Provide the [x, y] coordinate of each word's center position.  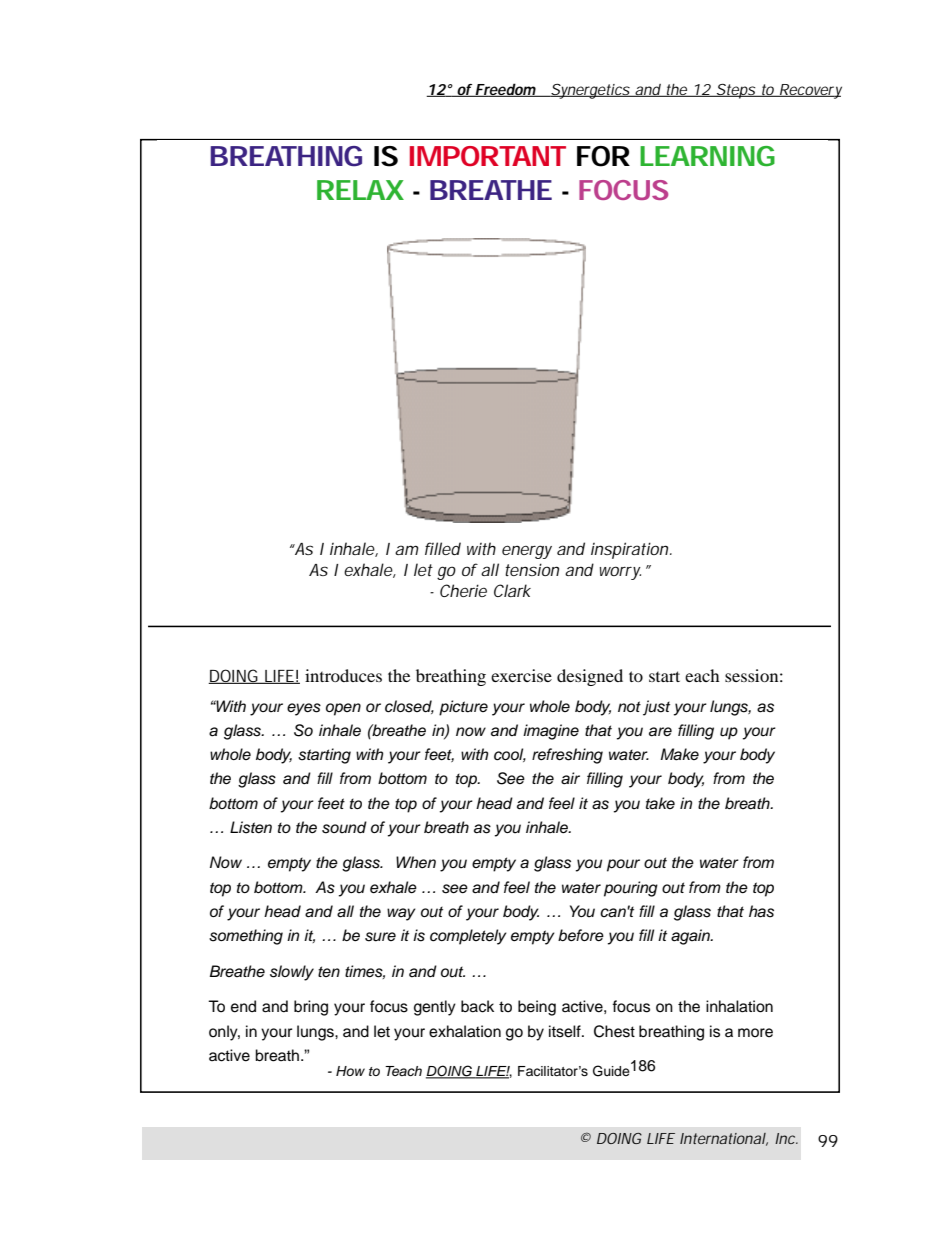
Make [679, 754]
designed [590, 677]
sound [344, 827]
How [350, 1071]
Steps [736, 91]
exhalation [465, 1031]
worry [620, 573]
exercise [521, 675]
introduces [343, 675]
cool [510, 755]
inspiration [631, 550]
